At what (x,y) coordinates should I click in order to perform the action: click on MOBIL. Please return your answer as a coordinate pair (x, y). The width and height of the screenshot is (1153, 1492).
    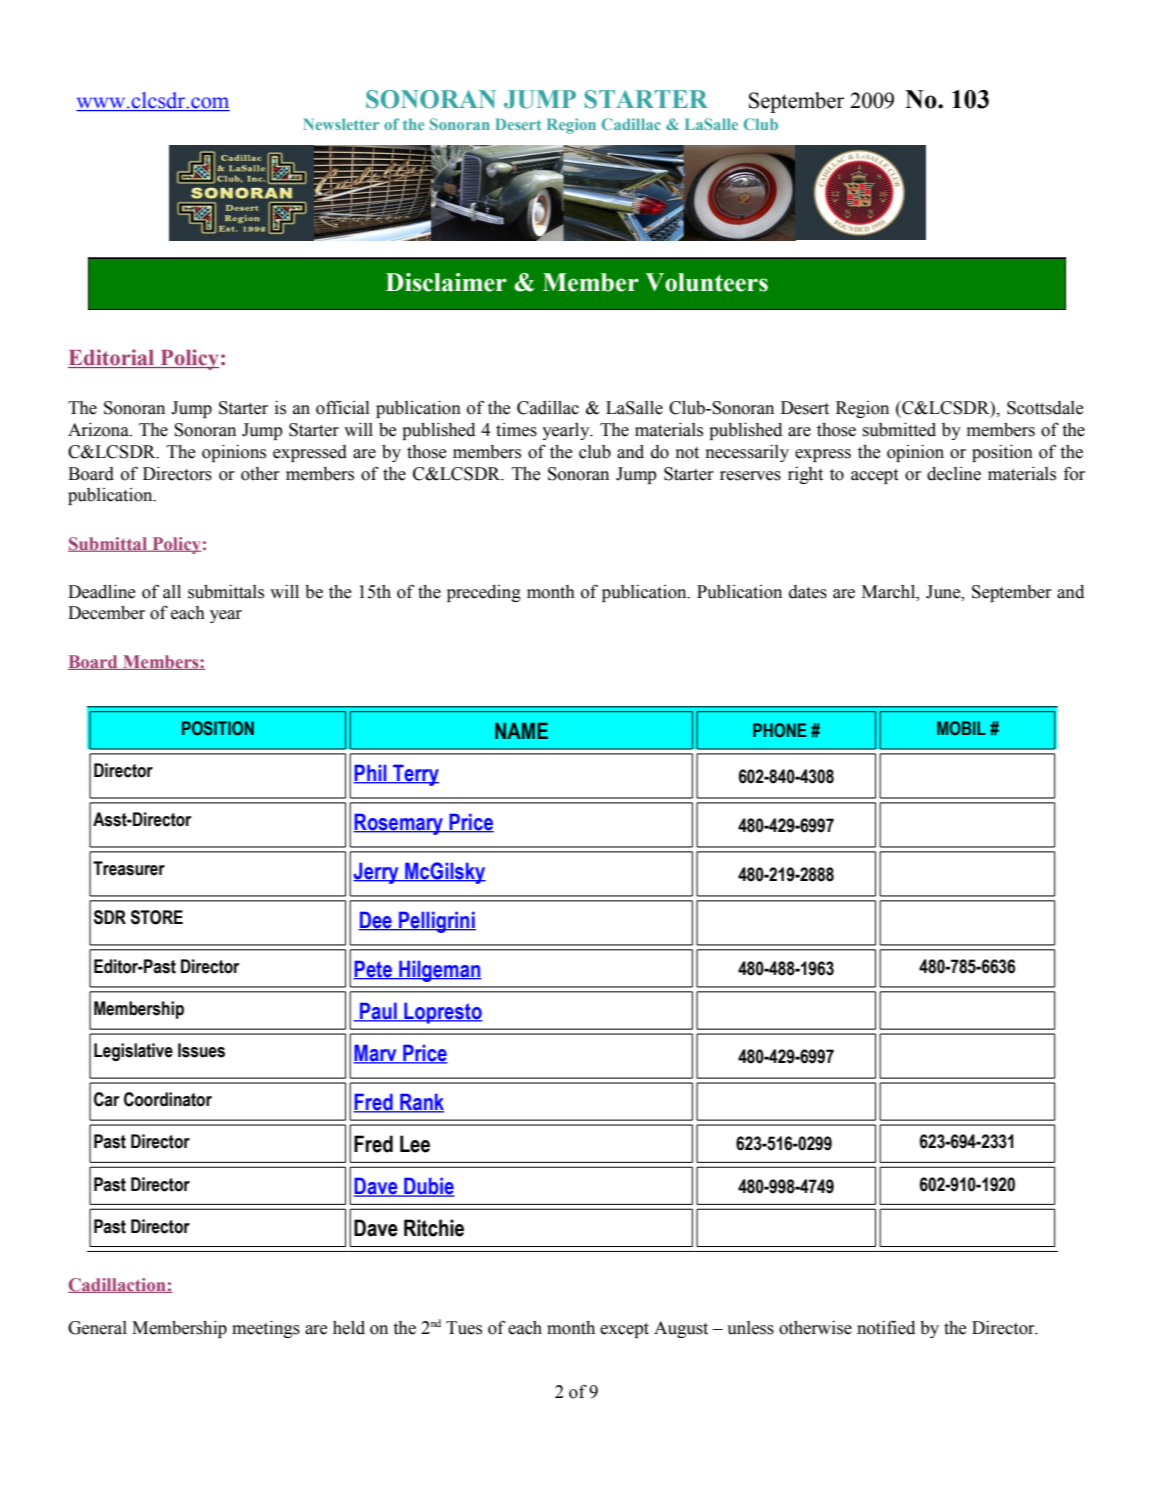
    Looking at the image, I should click on (961, 728).
